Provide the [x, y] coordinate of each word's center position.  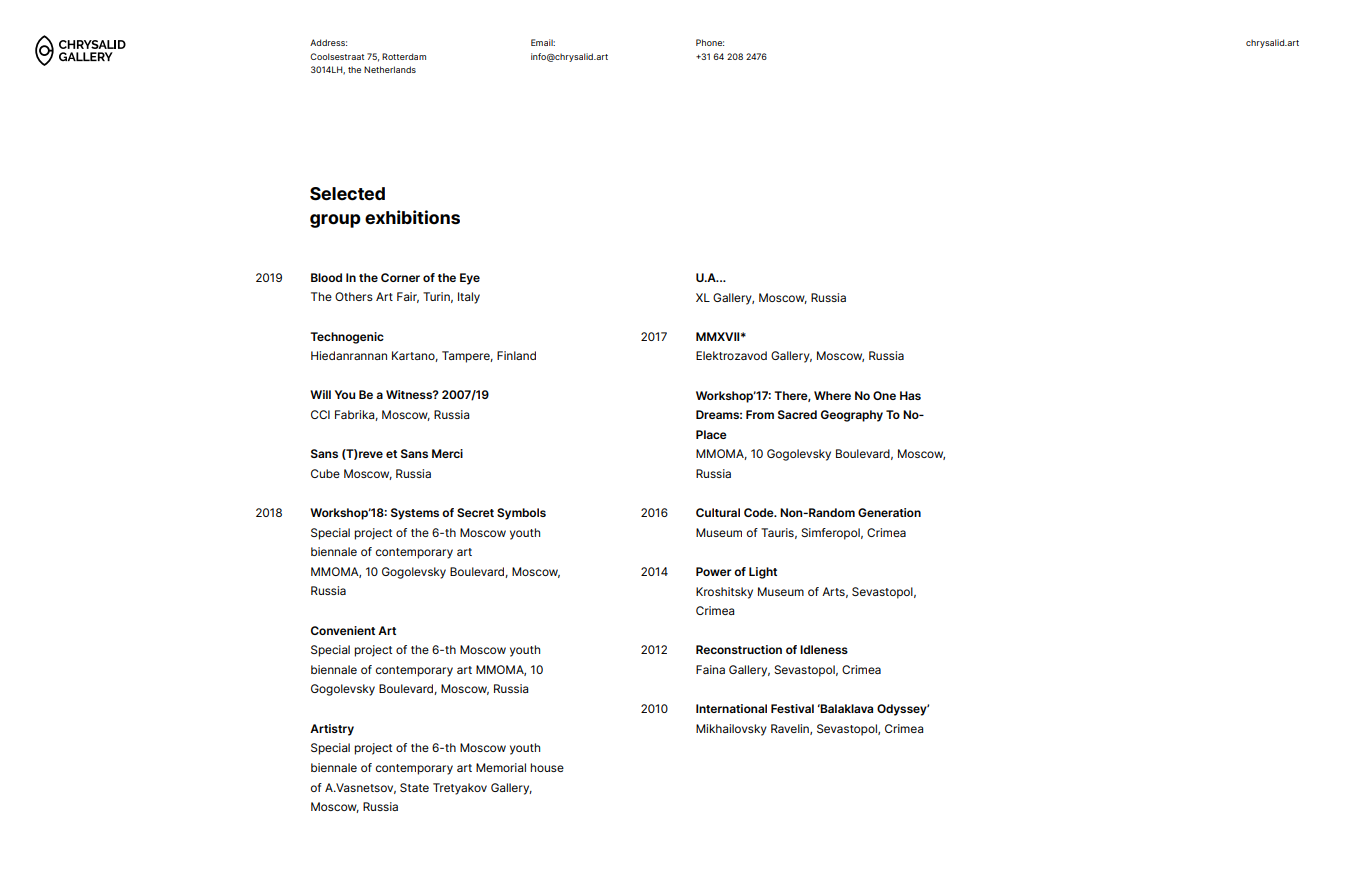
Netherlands [390, 69]
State [414, 787]
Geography [852, 416]
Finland [516, 355]
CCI [320, 414]
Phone [710, 42]
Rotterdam [404, 56]
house [547, 767]
